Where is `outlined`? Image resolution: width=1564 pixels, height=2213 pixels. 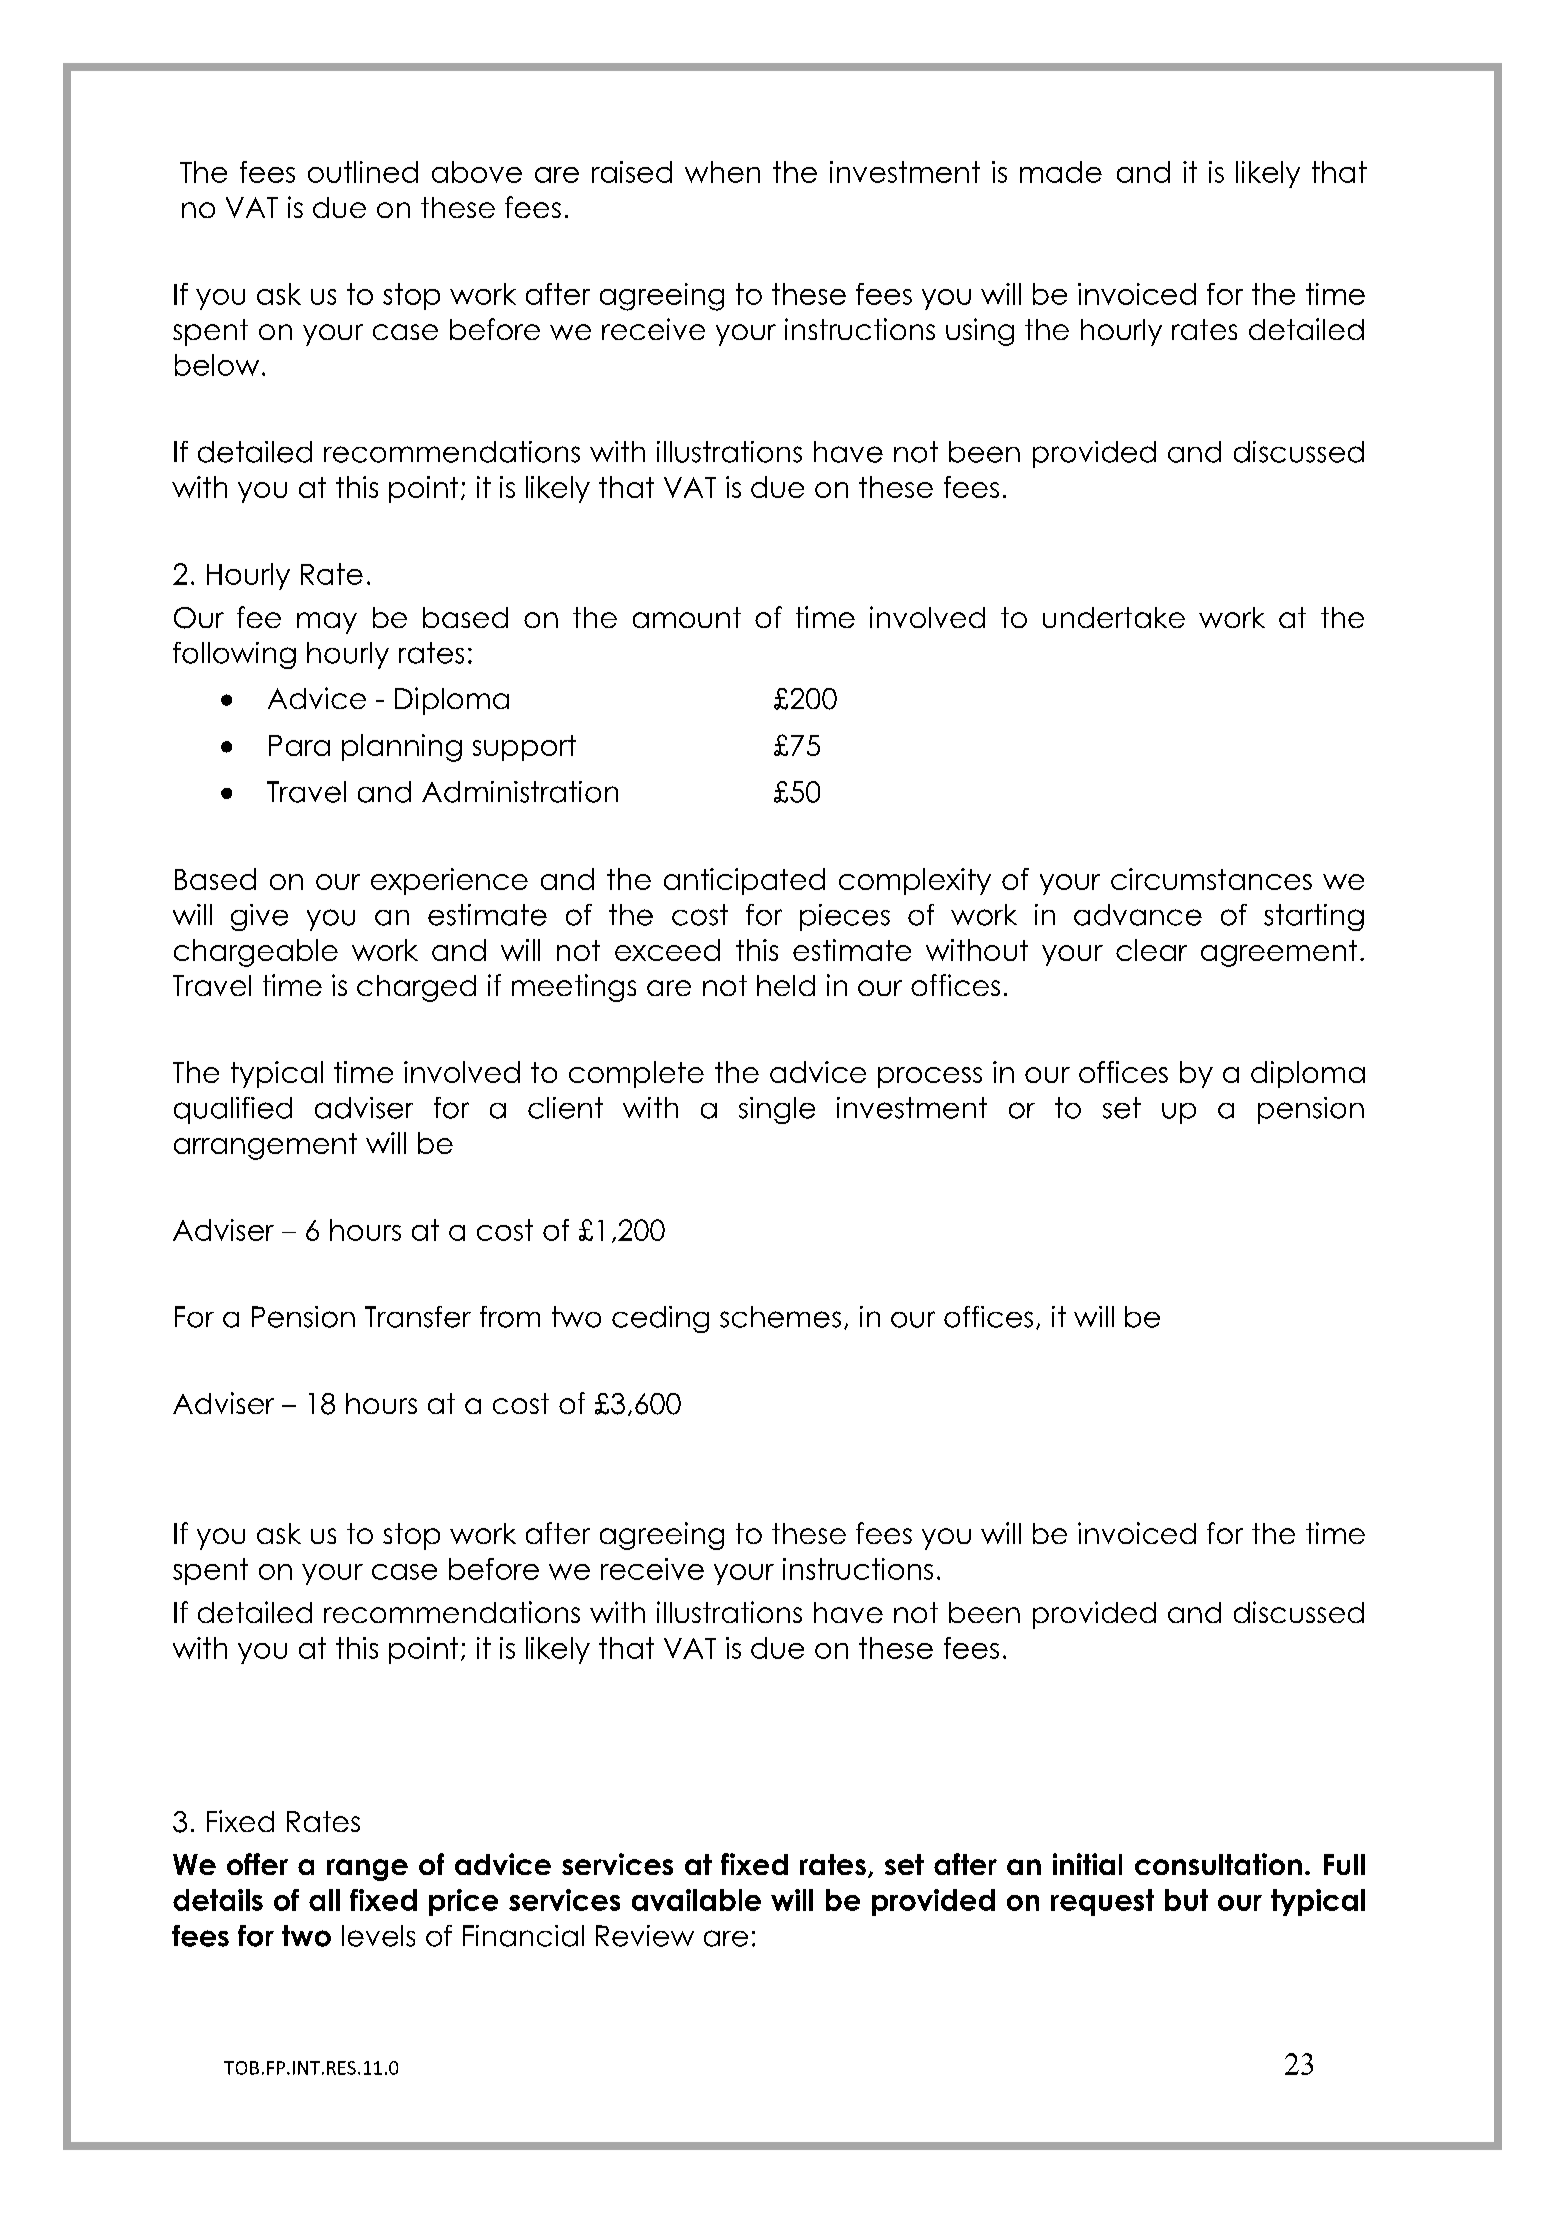
outlined is located at coordinates (363, 172).
